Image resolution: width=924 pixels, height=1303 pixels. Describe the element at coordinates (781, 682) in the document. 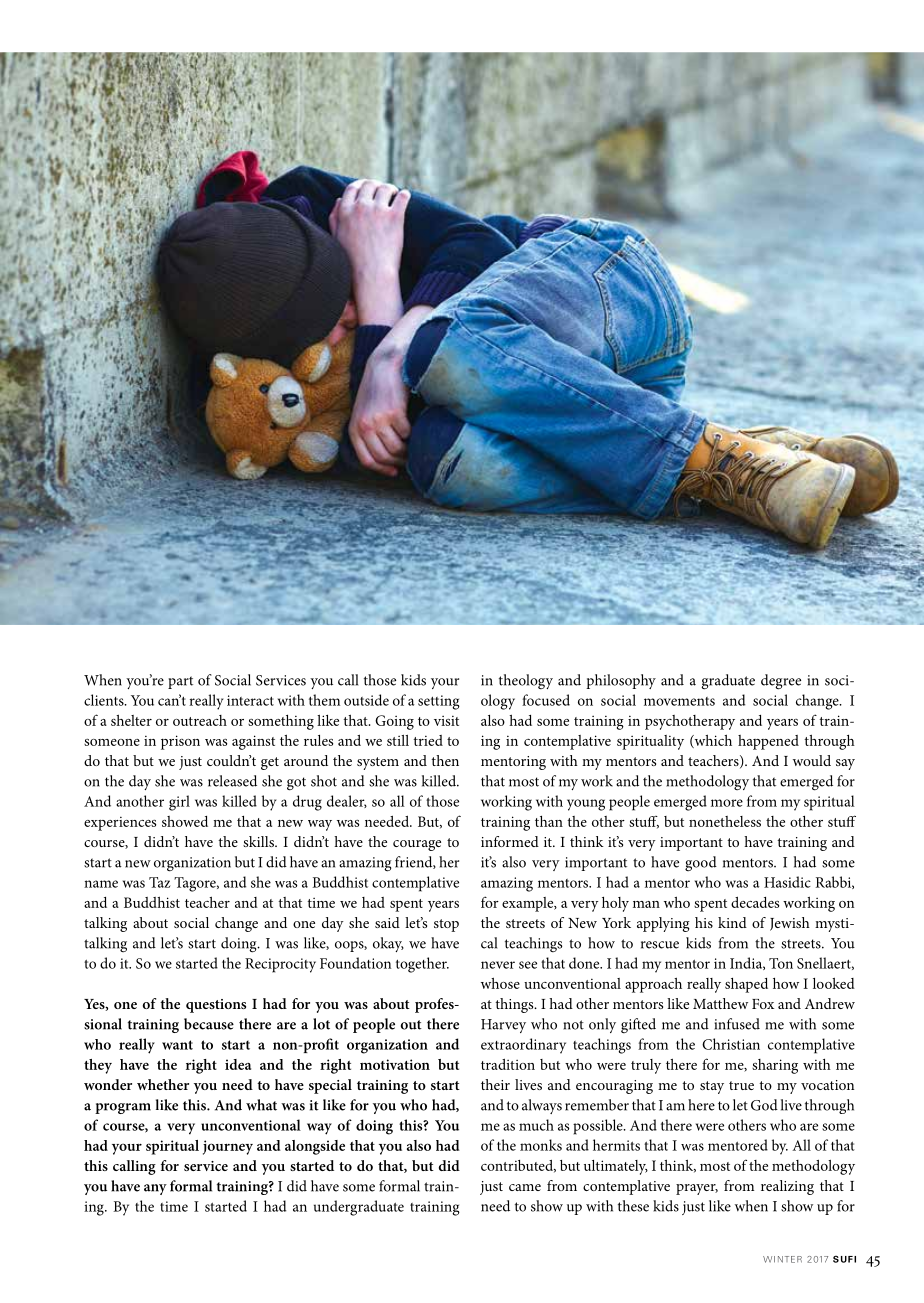

I see `degree` at that location.
